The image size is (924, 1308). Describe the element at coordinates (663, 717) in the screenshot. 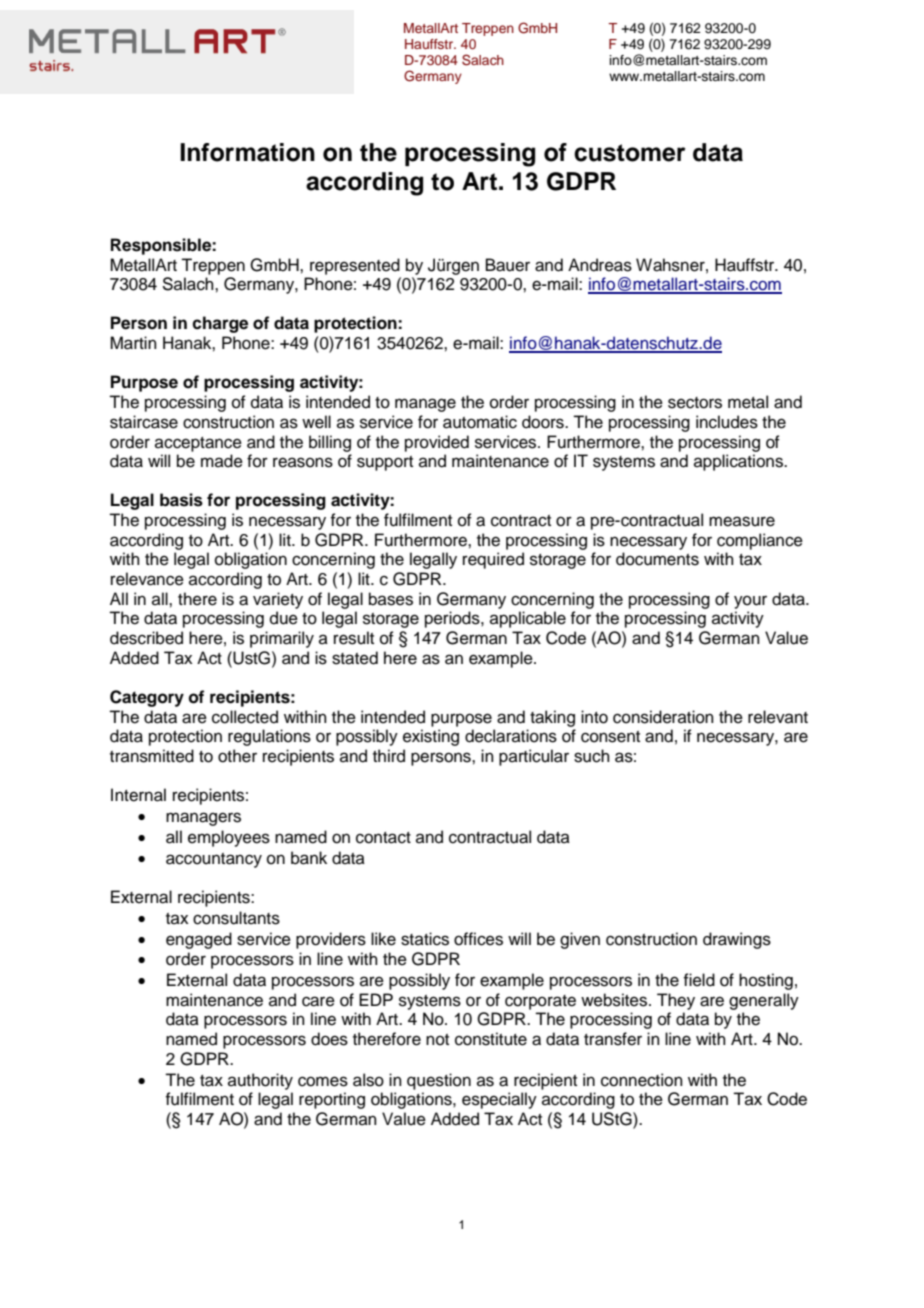

I see `consideration` at that location.
